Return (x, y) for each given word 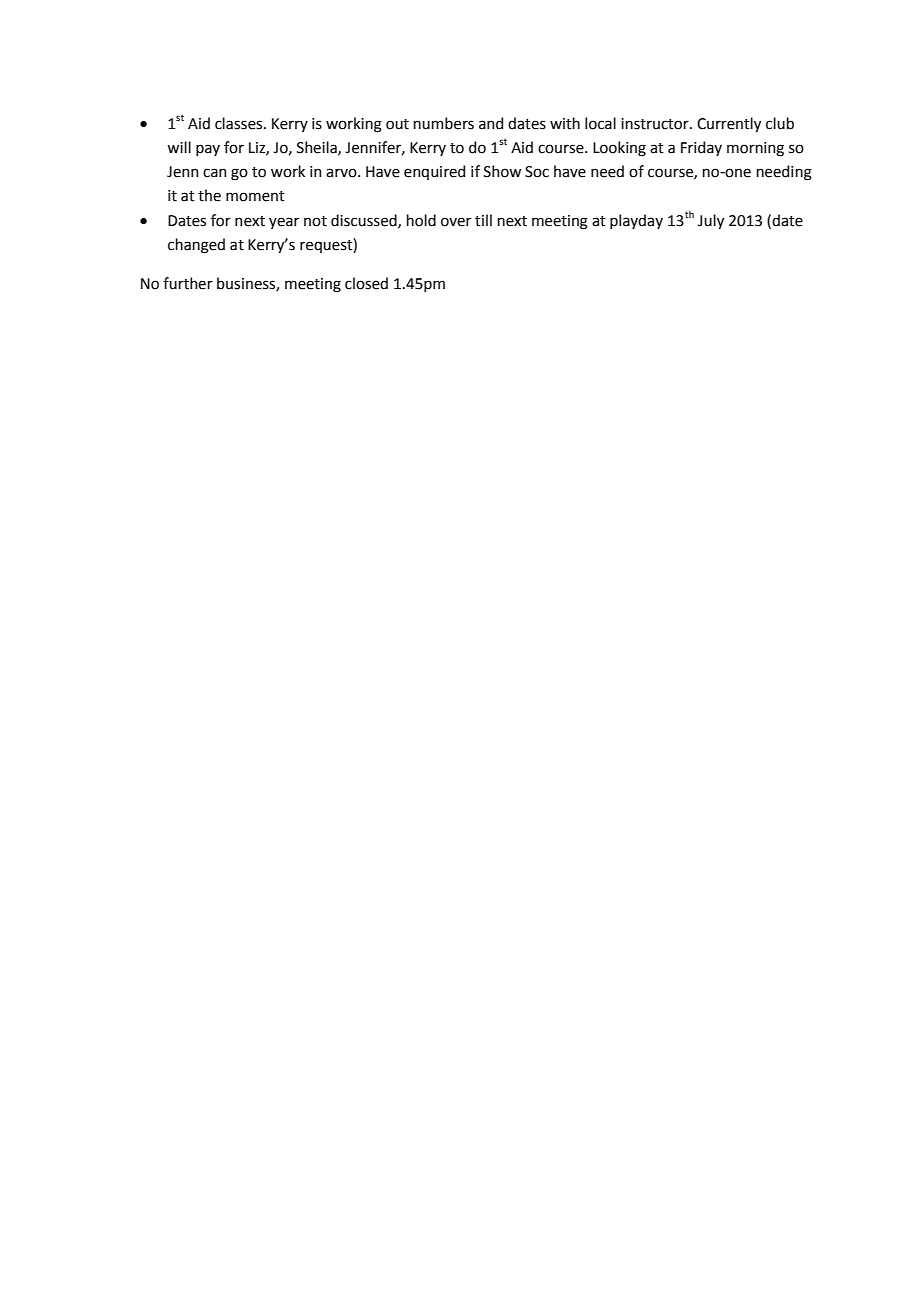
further (188, 283)
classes (240, 123)
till (483, 220)
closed (366, 283)
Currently (729, 124)
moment (255, 196)
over (456, 222)
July (711, 221)
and (491, 123)
